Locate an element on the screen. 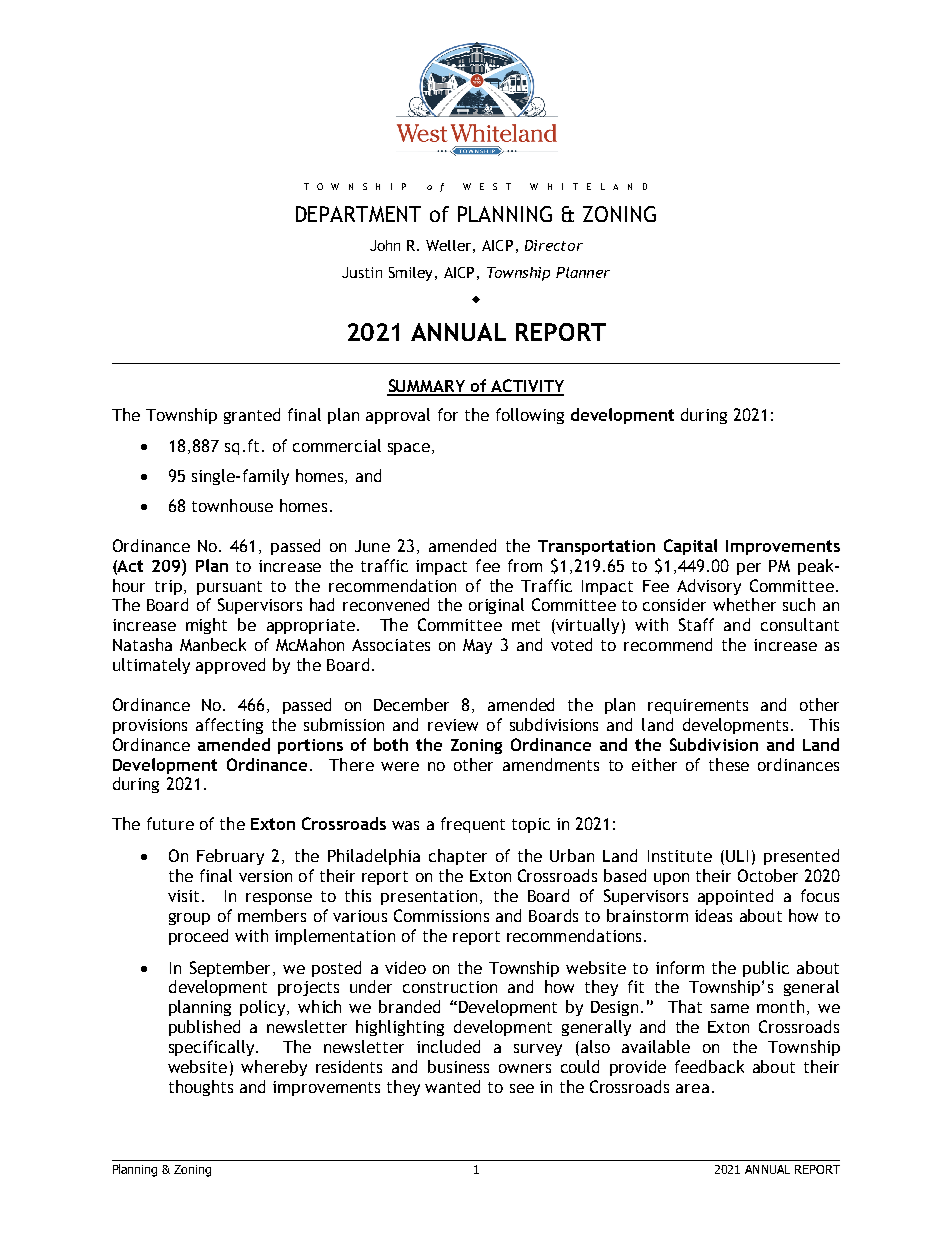  frequent is located at coordinates (473, 825).
